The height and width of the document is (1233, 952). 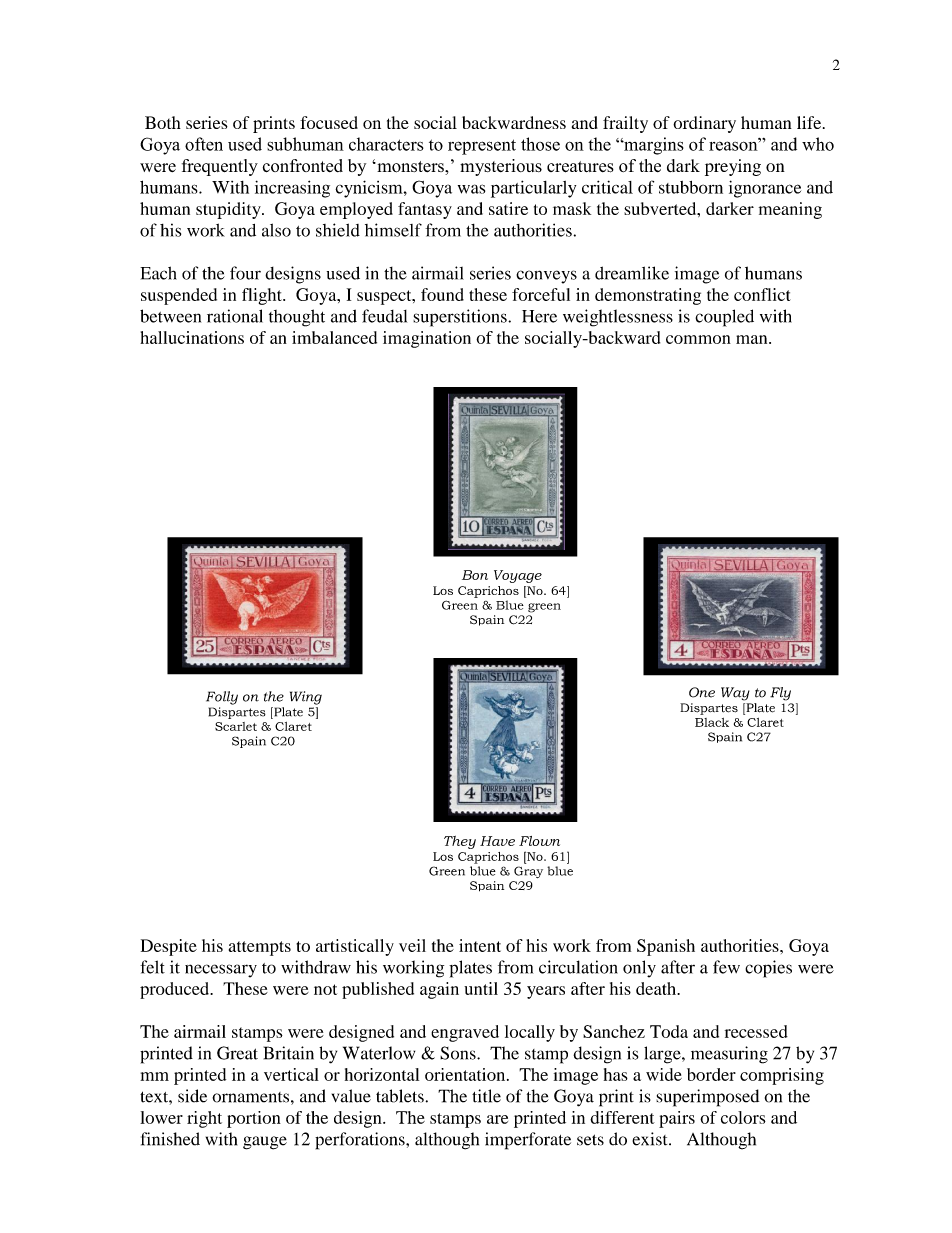 I want to click on Folly, so click(x=222, y=698).
